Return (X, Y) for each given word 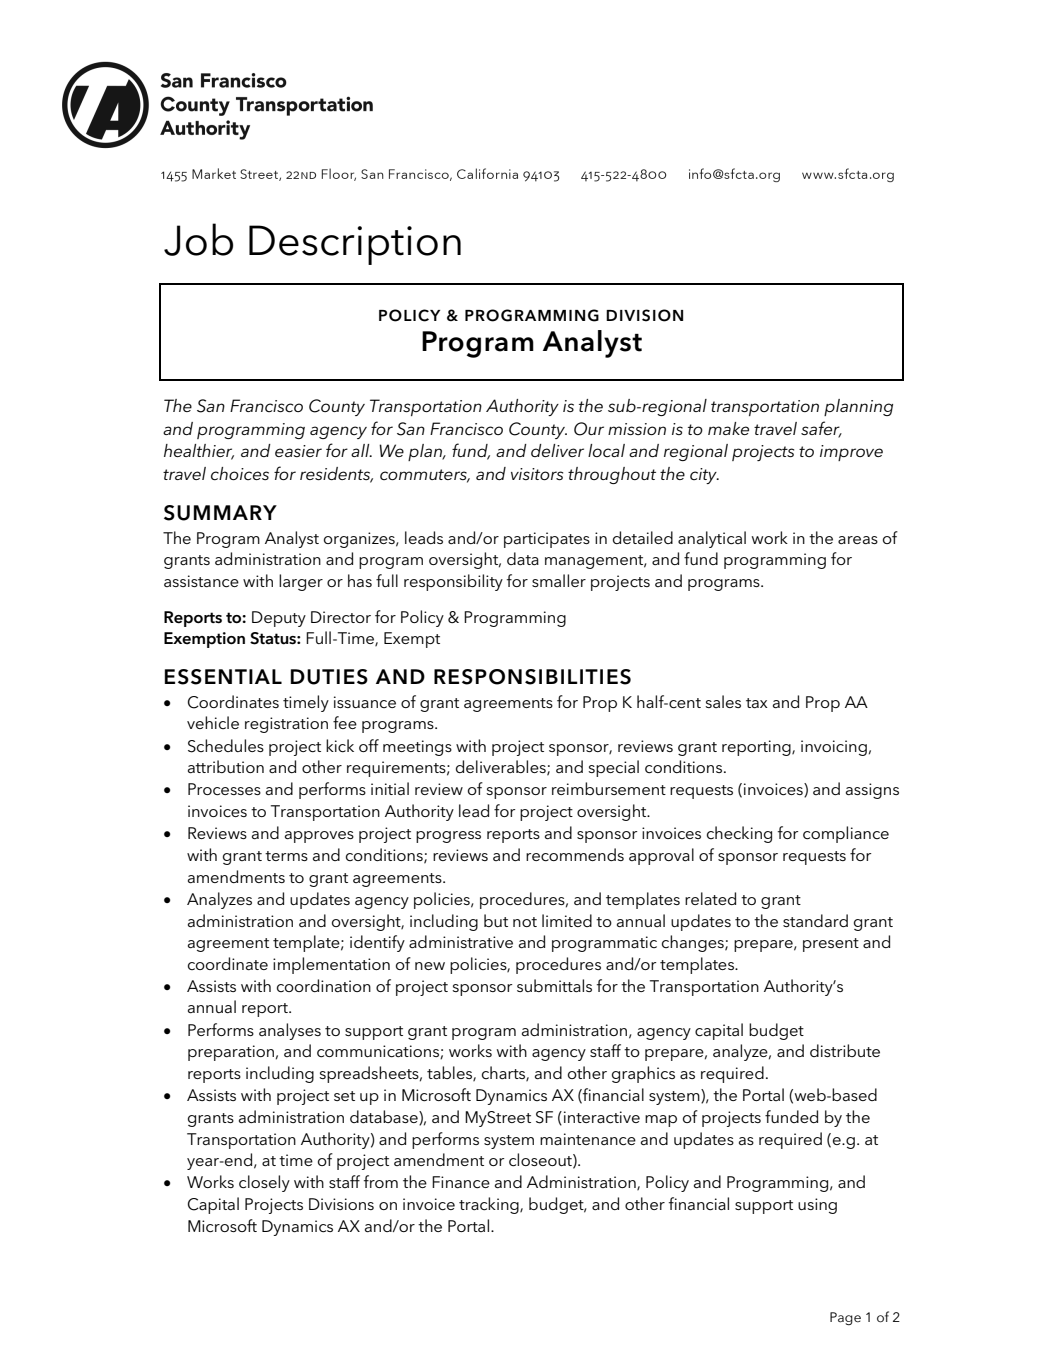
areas (858, 540)
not (525, 922)
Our (589, 429)
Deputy (279, 619)
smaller (559, 580)
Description (355, 245)
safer (821, 429)
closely (264, 1183)
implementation (331, 965)
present (831, 945)
